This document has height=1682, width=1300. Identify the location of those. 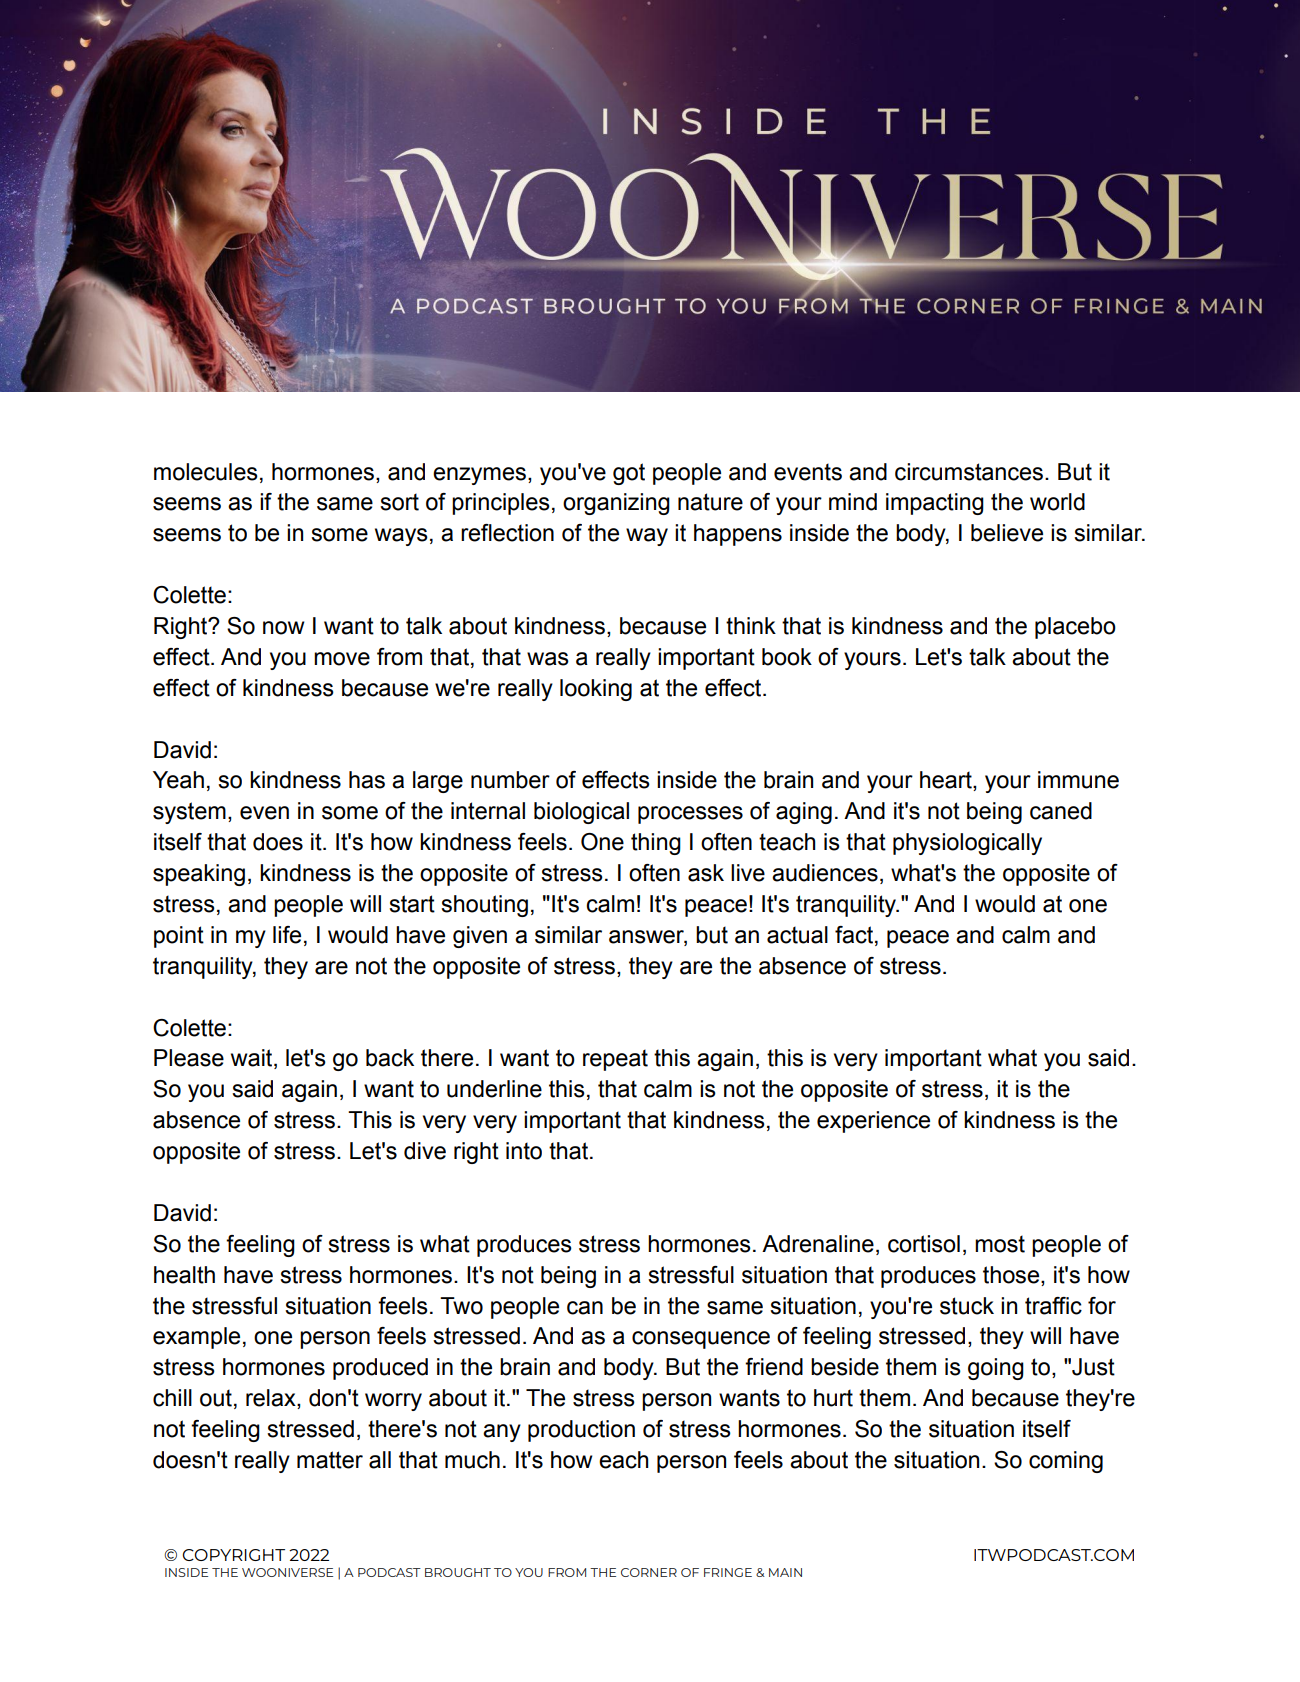
(1012, 1275).
